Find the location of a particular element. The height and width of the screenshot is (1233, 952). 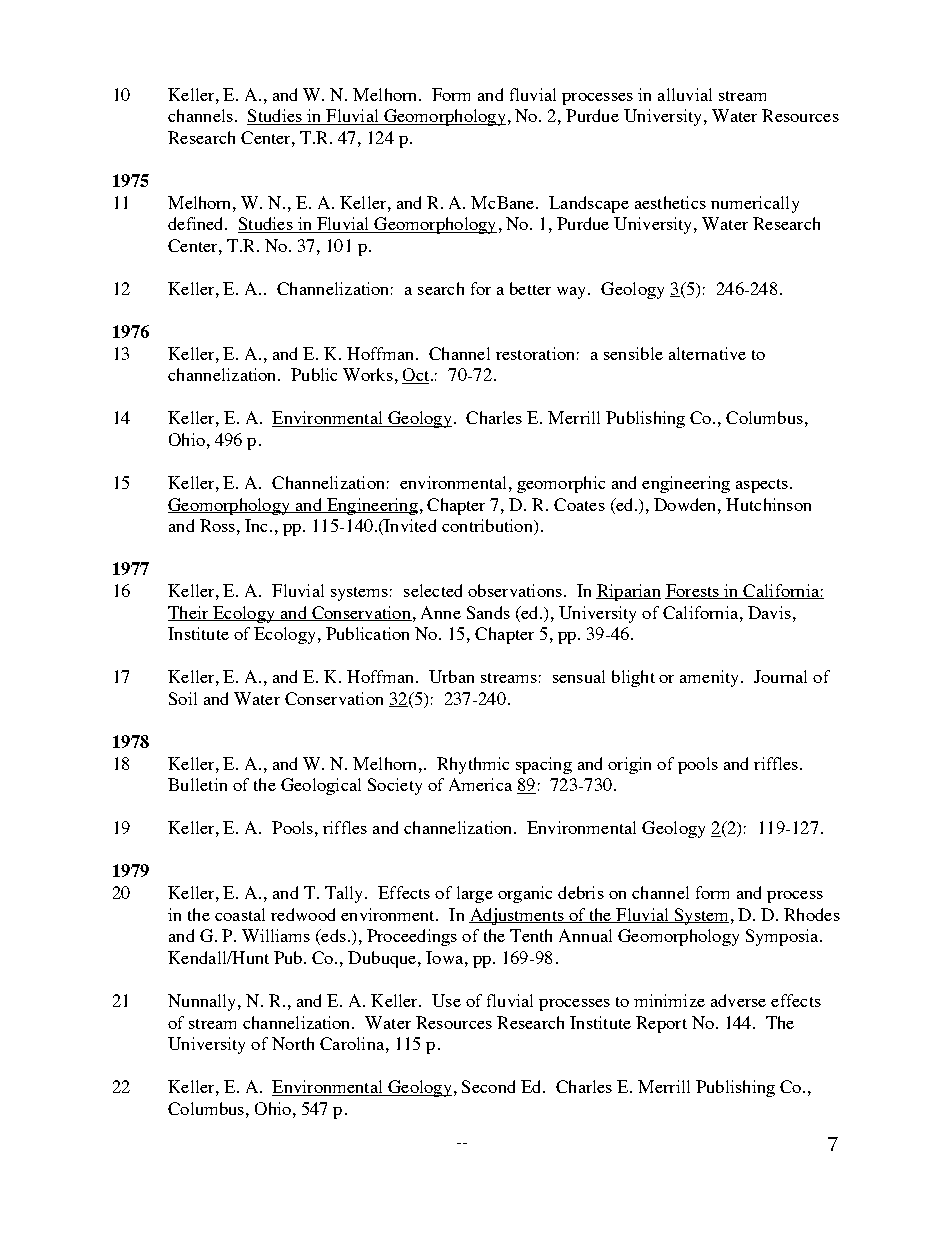

Oct is located at coordinates (417, 376).
